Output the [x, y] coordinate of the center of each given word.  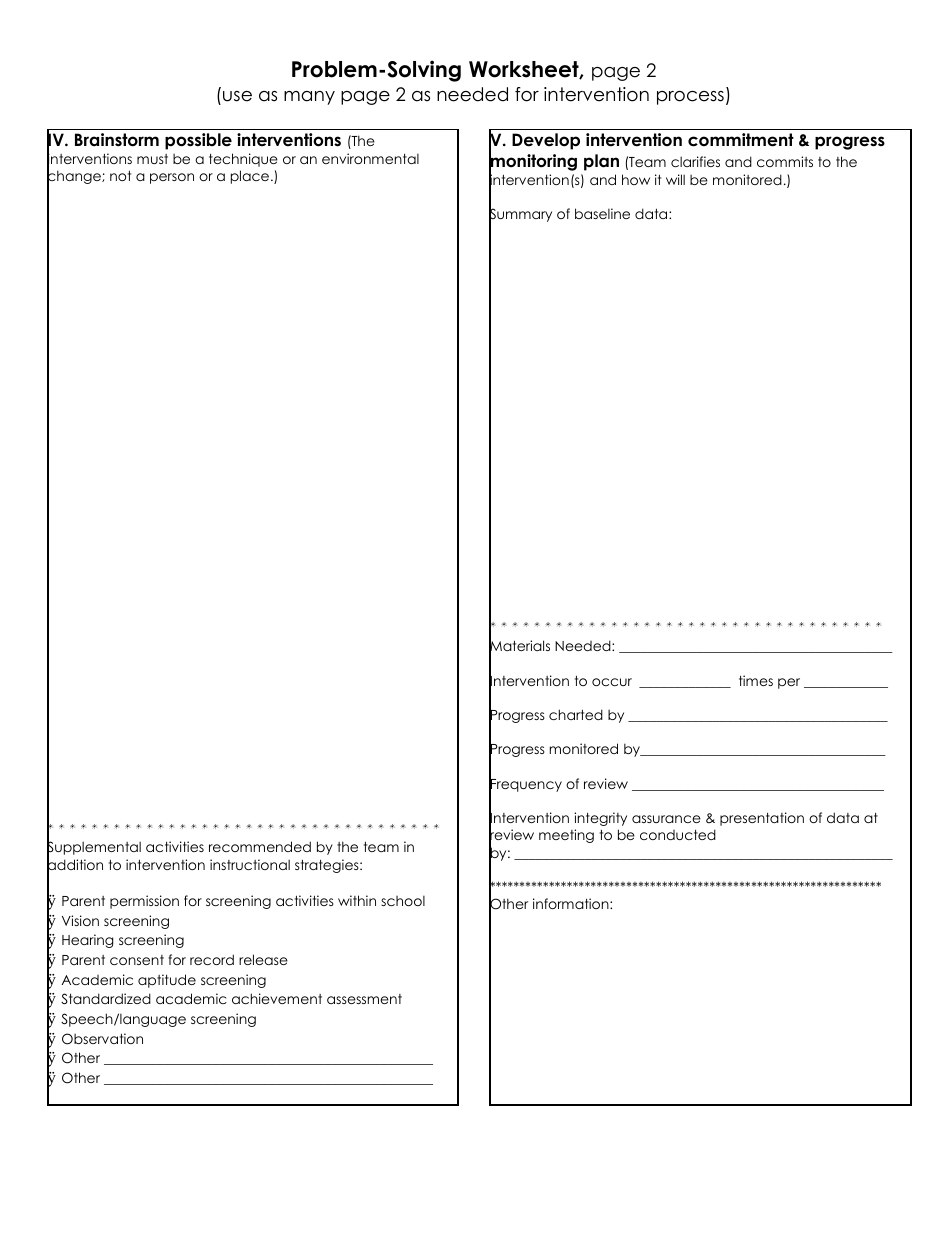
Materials [519, 646]
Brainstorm [117, 140]
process [690, 98]
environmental [370, 158]
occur [612, 682]
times [756, 680]
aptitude [167, 981]
